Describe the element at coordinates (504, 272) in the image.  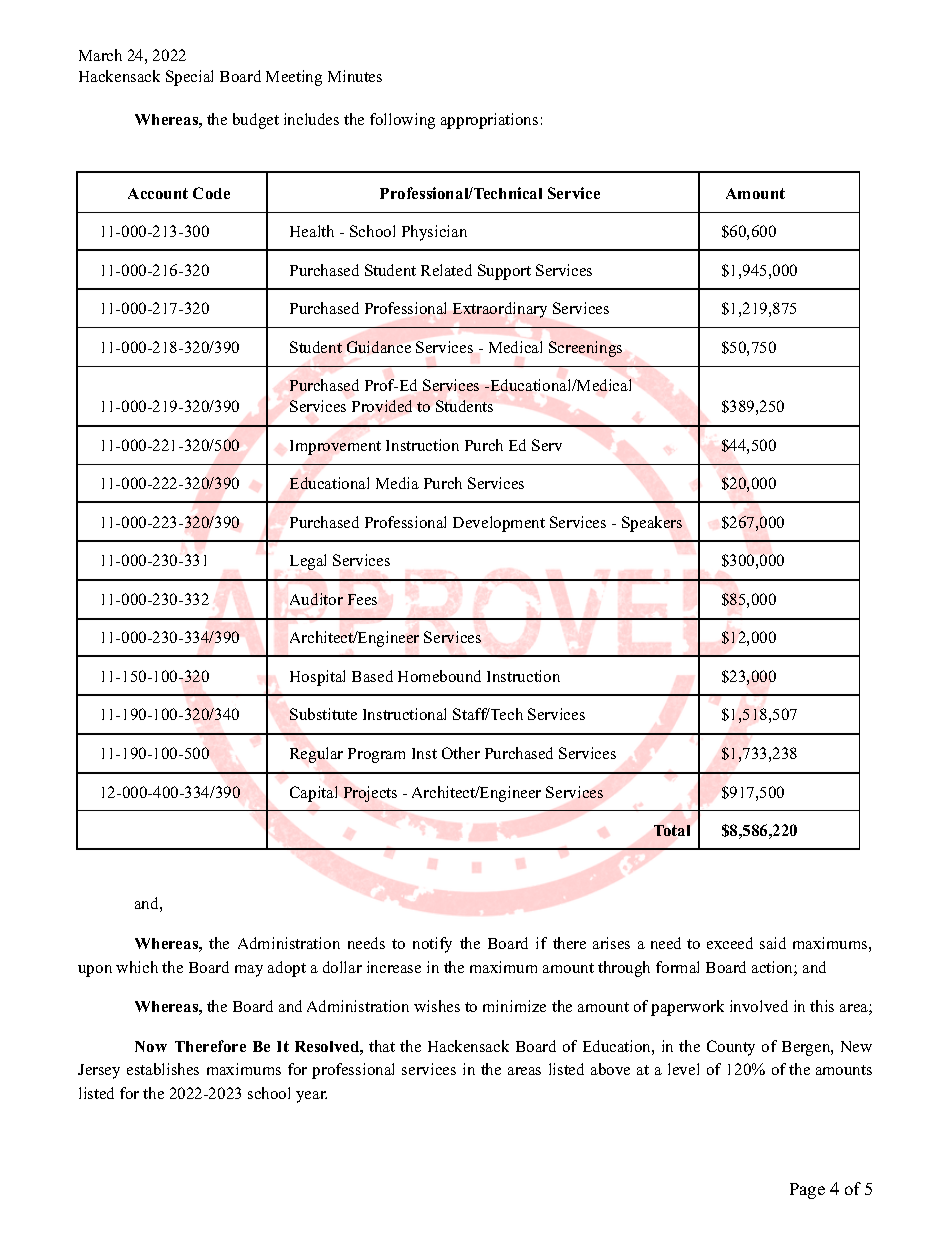
I see `Support` at that location.
